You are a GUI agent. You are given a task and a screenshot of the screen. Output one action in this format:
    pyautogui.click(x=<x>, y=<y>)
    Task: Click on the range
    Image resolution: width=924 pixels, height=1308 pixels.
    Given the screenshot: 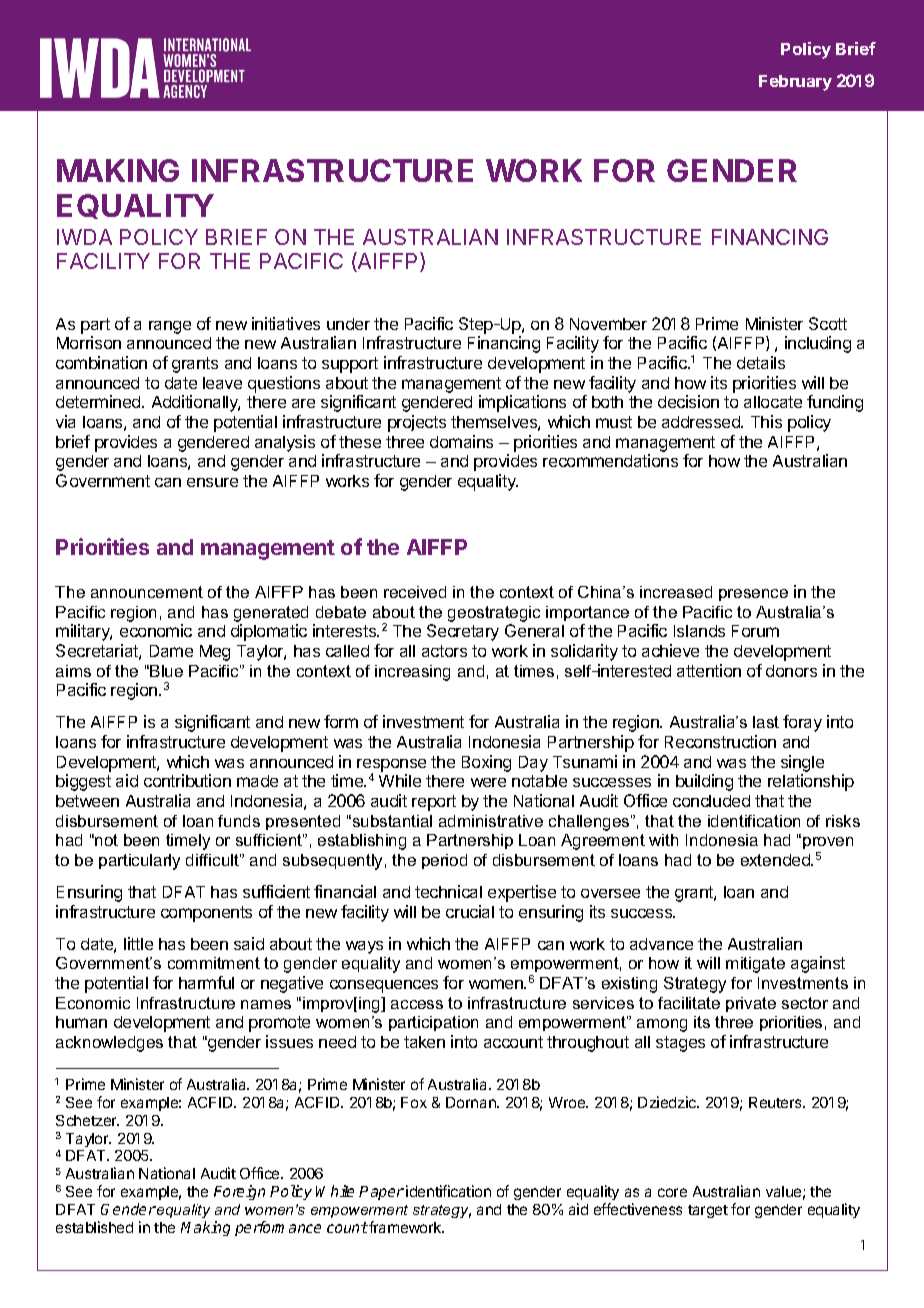 What is the action you would take?
    pyautogui.click(x=170, y=327)
